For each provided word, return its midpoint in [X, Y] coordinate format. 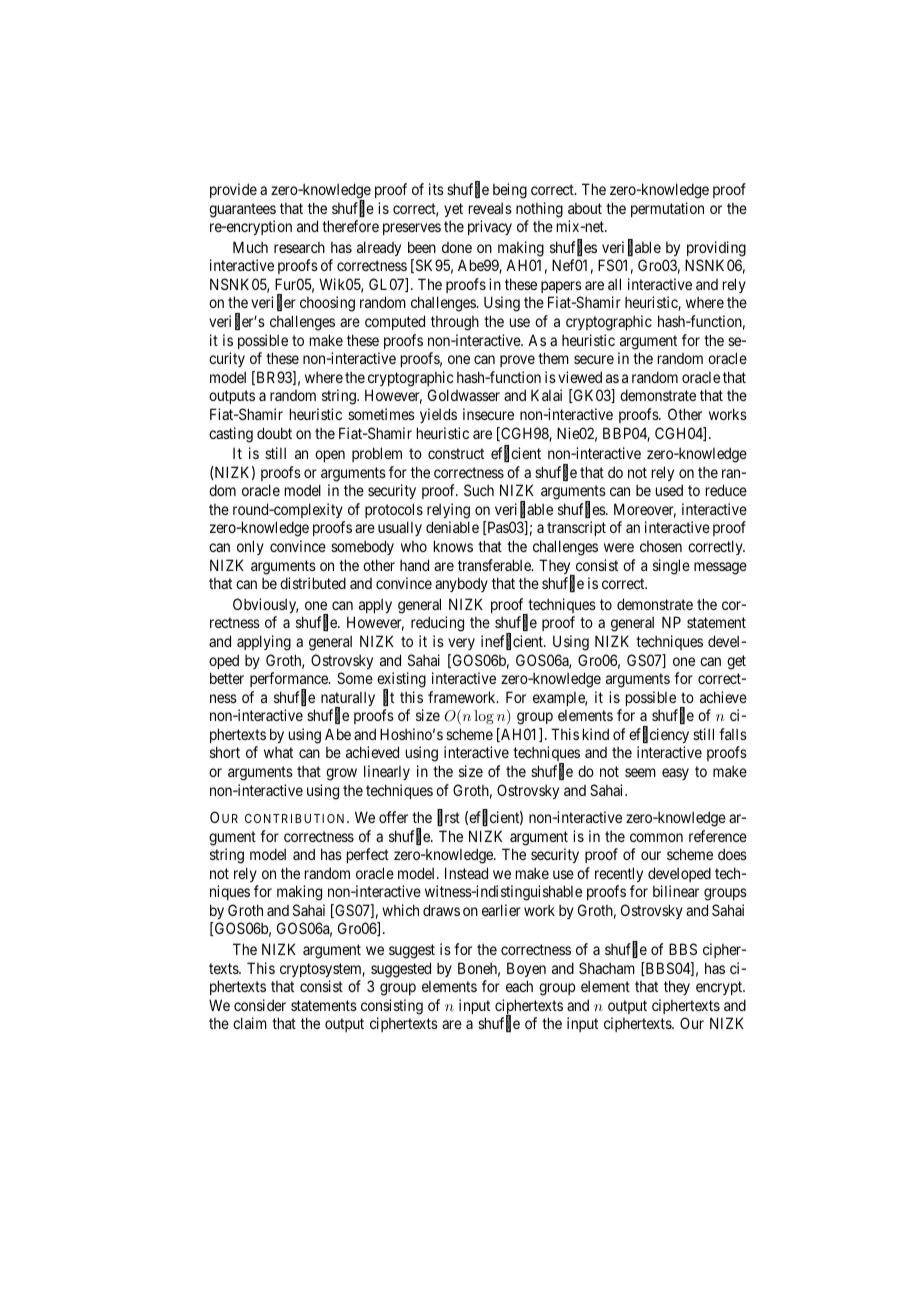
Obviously [265, 605]
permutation [667, 209]
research [299, 247]
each [519, 986]
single [671, 567]
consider [260, 1005]
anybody [461, 584]
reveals [490, 208]
